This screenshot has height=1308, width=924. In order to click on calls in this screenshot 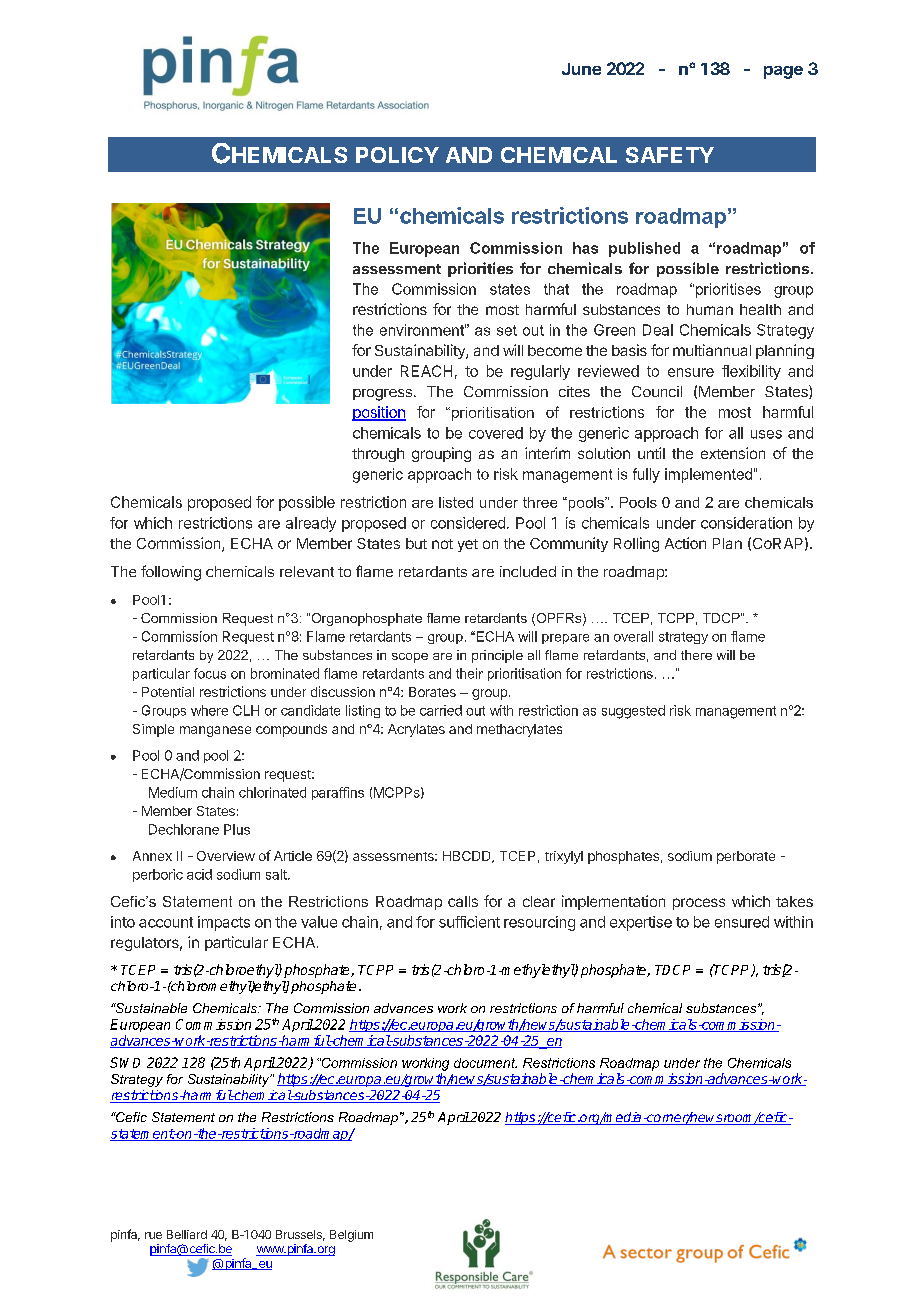, I will do `click(463, 901)`.
